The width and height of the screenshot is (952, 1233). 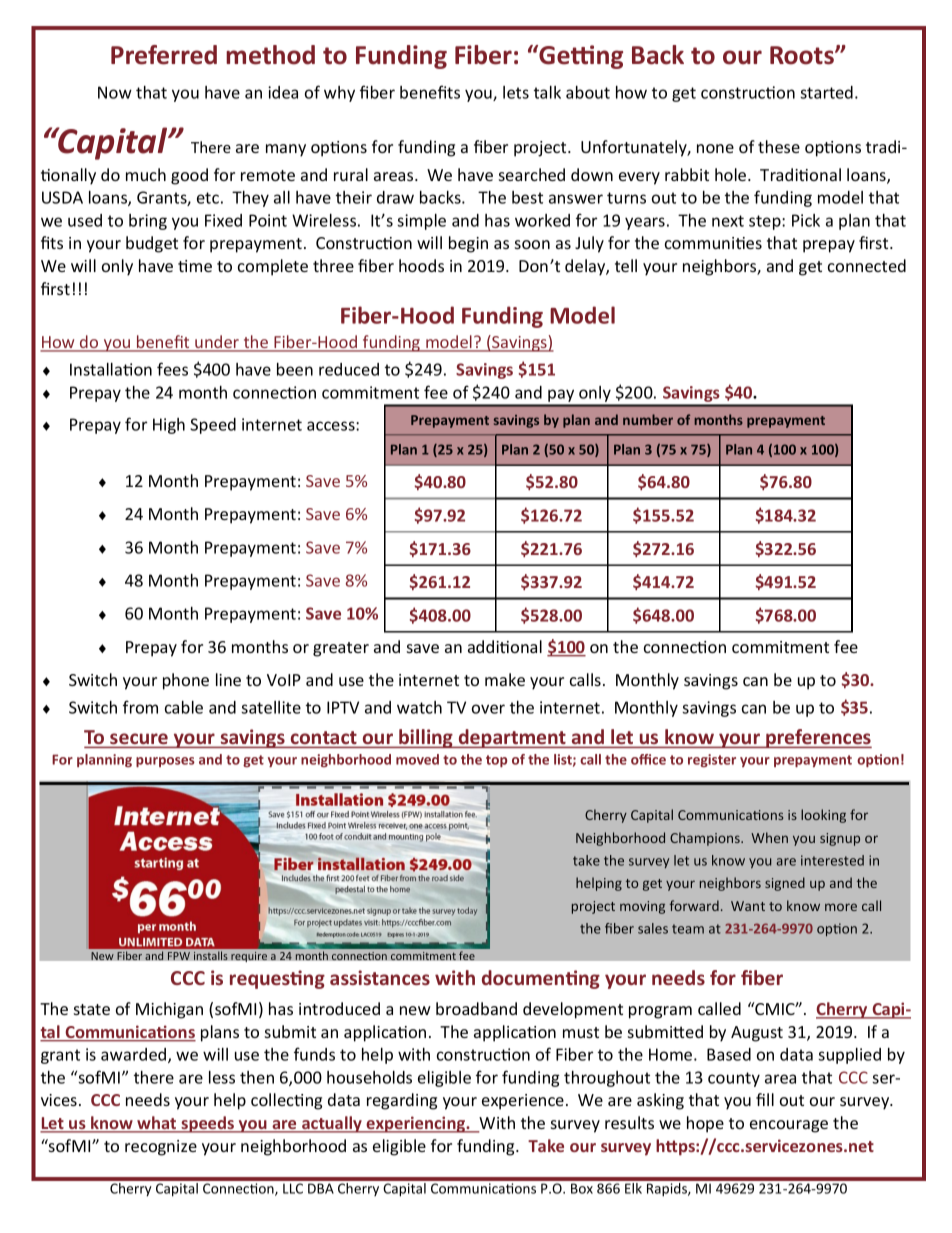 I want to click on fees, so click(x=172, y=369).
